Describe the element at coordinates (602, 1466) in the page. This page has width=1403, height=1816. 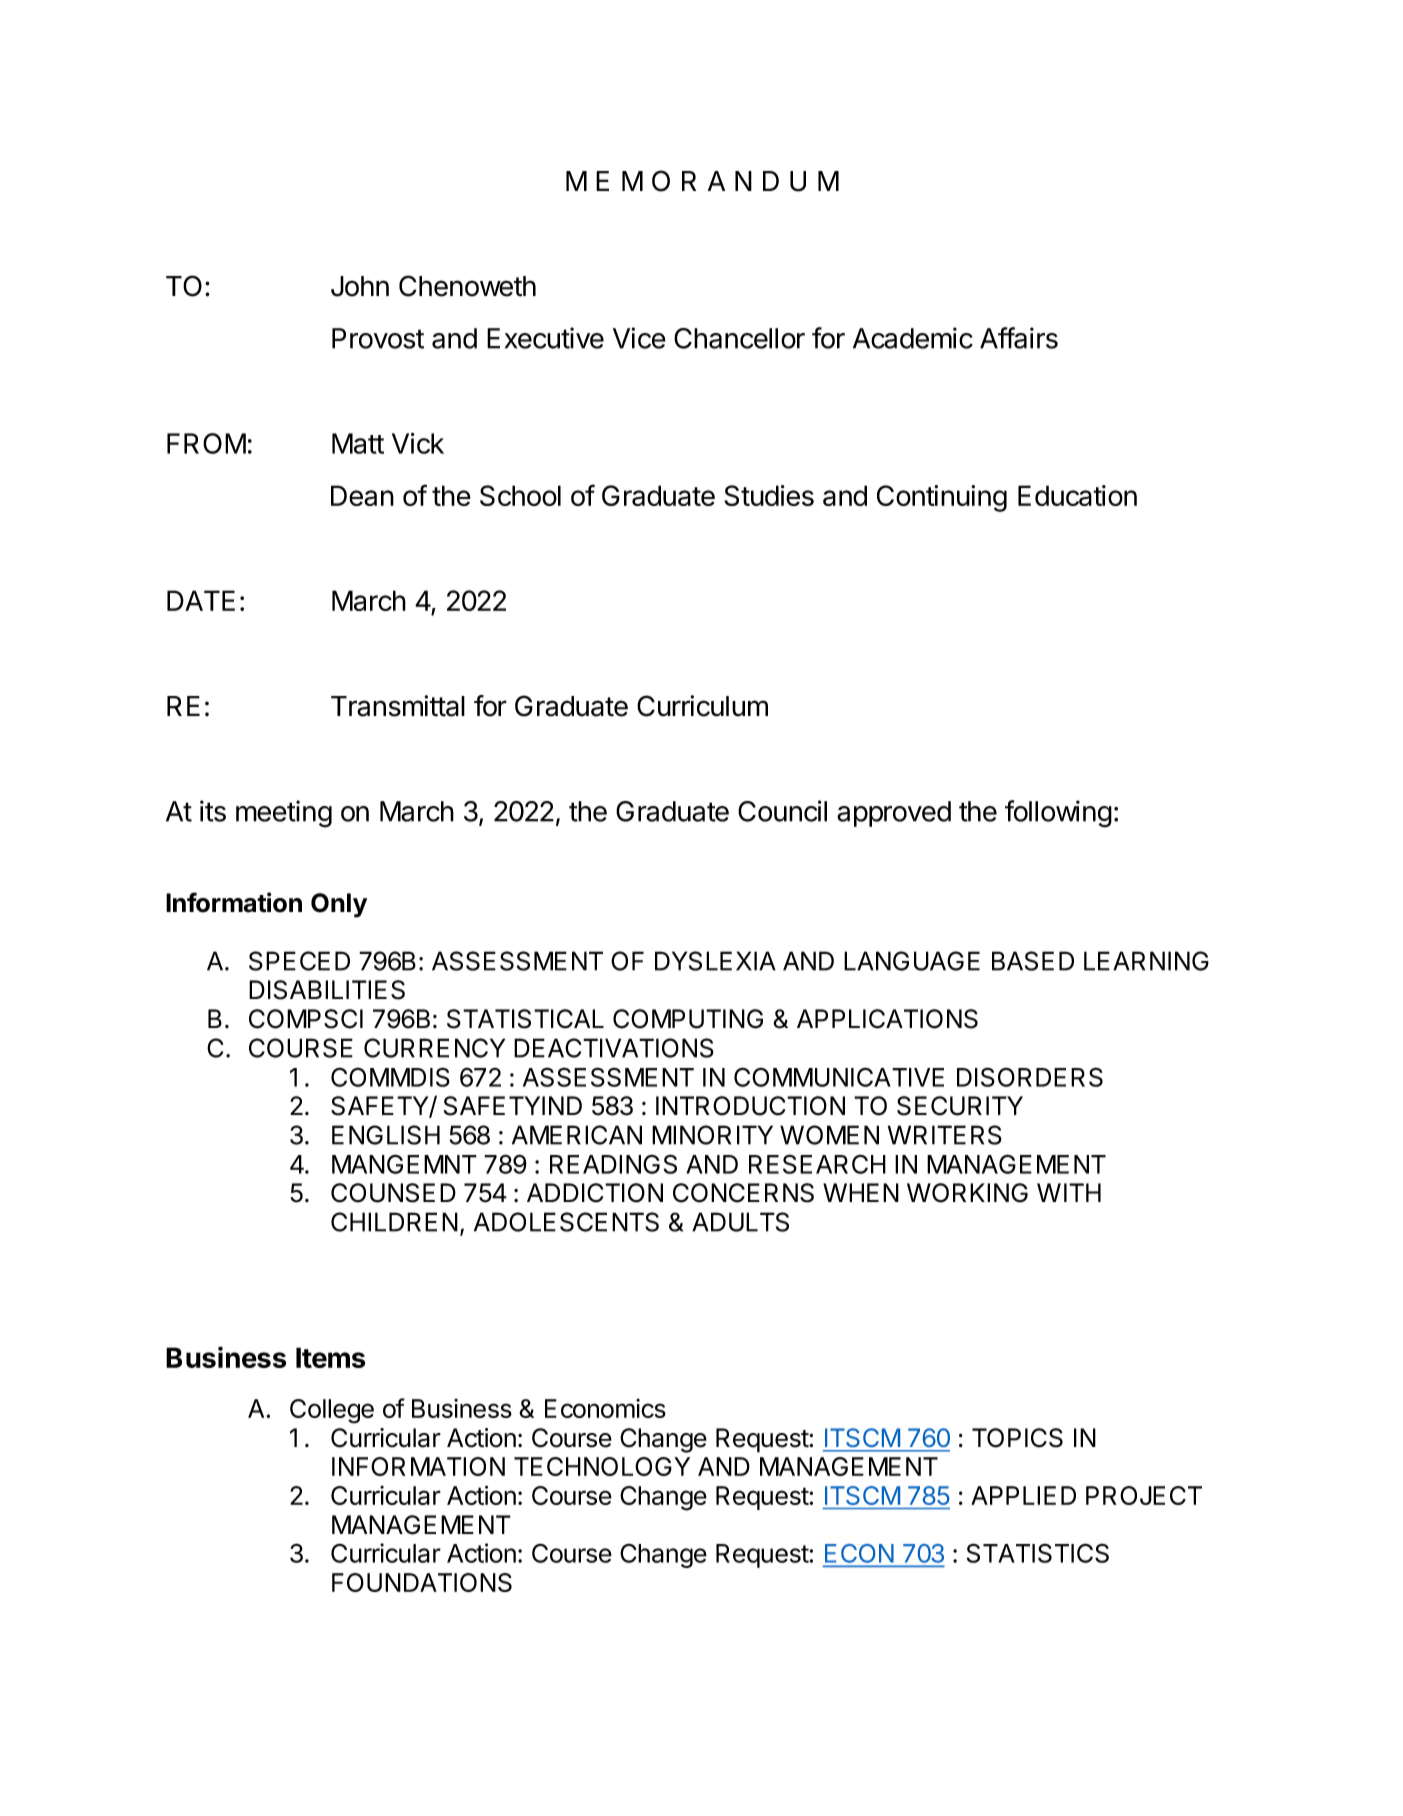
I see `TECHNOLOGY` at that location.
